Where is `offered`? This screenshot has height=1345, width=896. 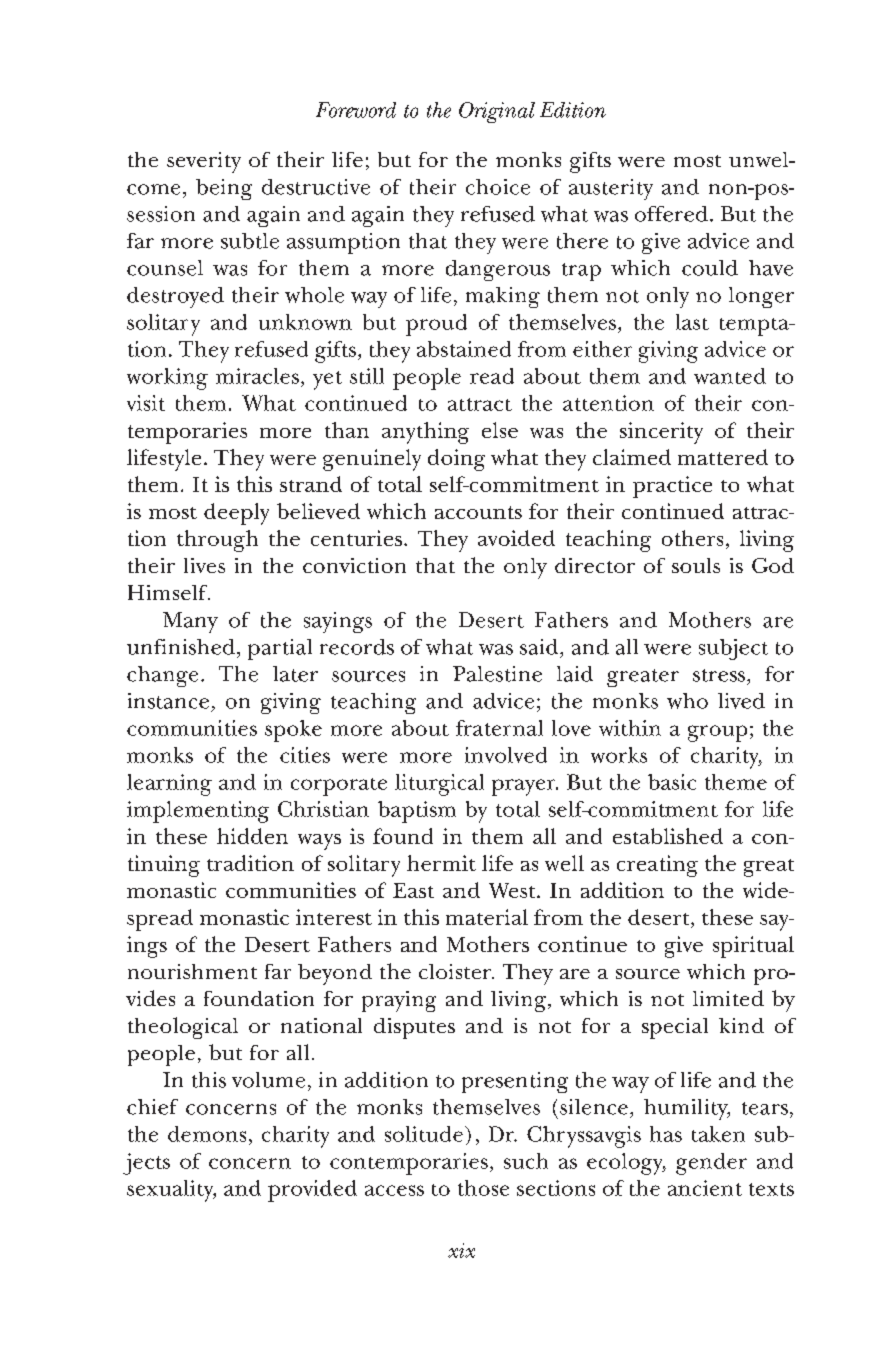
offered is located at coordinates (671, 214).
